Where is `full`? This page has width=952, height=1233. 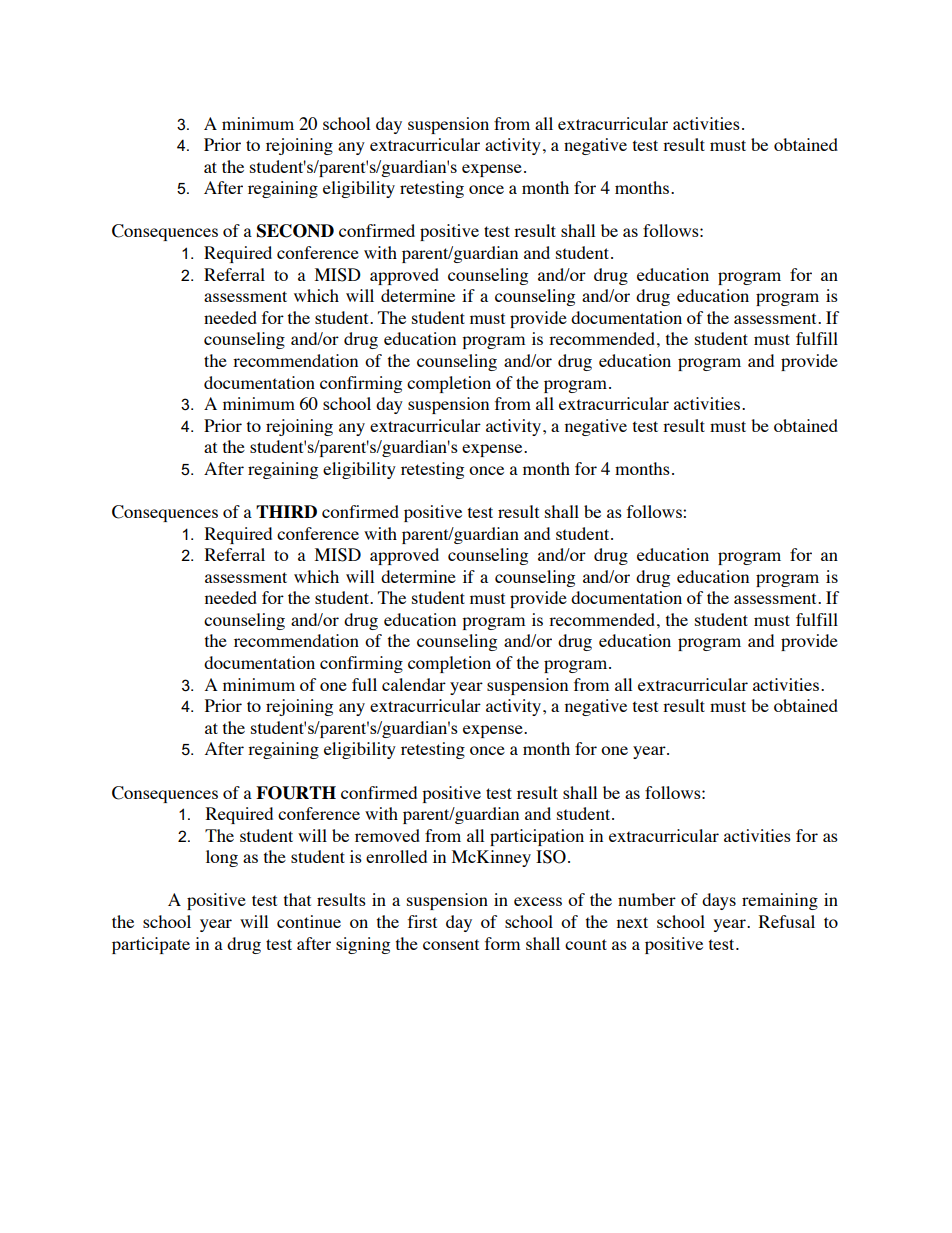 full is located at coordinates (364, 684).
